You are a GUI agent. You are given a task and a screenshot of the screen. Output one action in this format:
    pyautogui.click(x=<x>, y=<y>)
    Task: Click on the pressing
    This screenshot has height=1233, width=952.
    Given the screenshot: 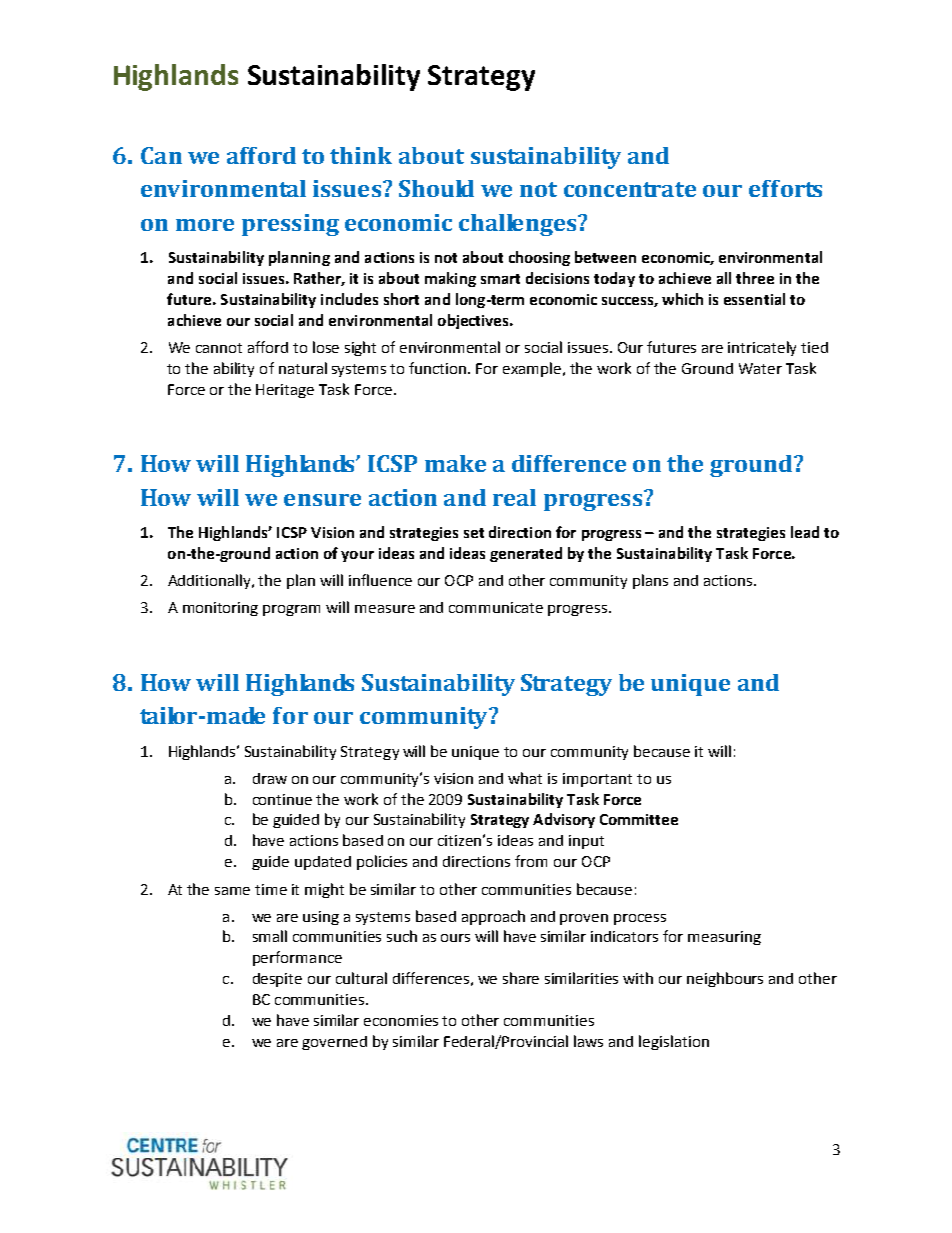 What is the action you would take?
    pyautogui.click(x=290, y=225)
